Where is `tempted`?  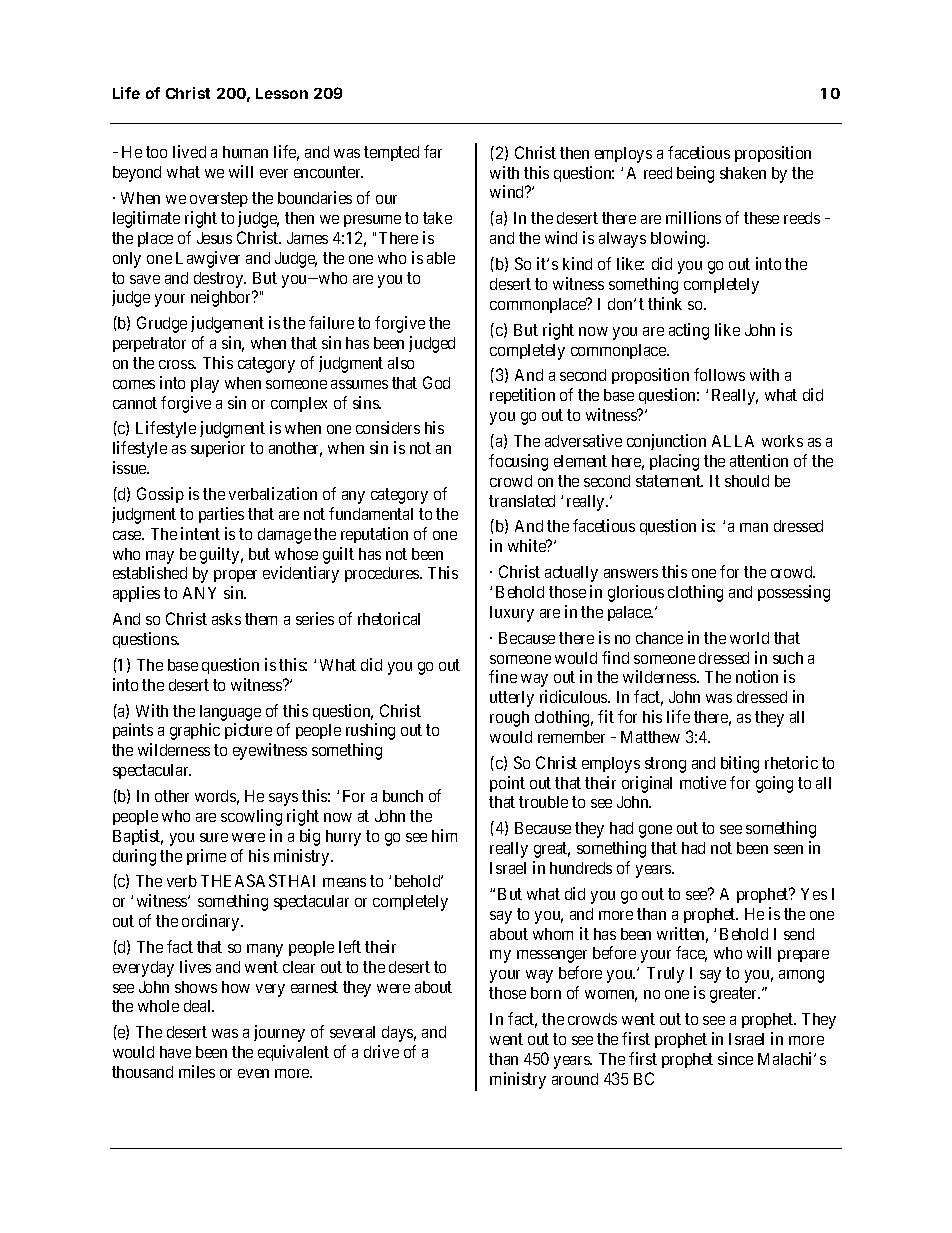 tempted is located at coordinates (391, 153).
